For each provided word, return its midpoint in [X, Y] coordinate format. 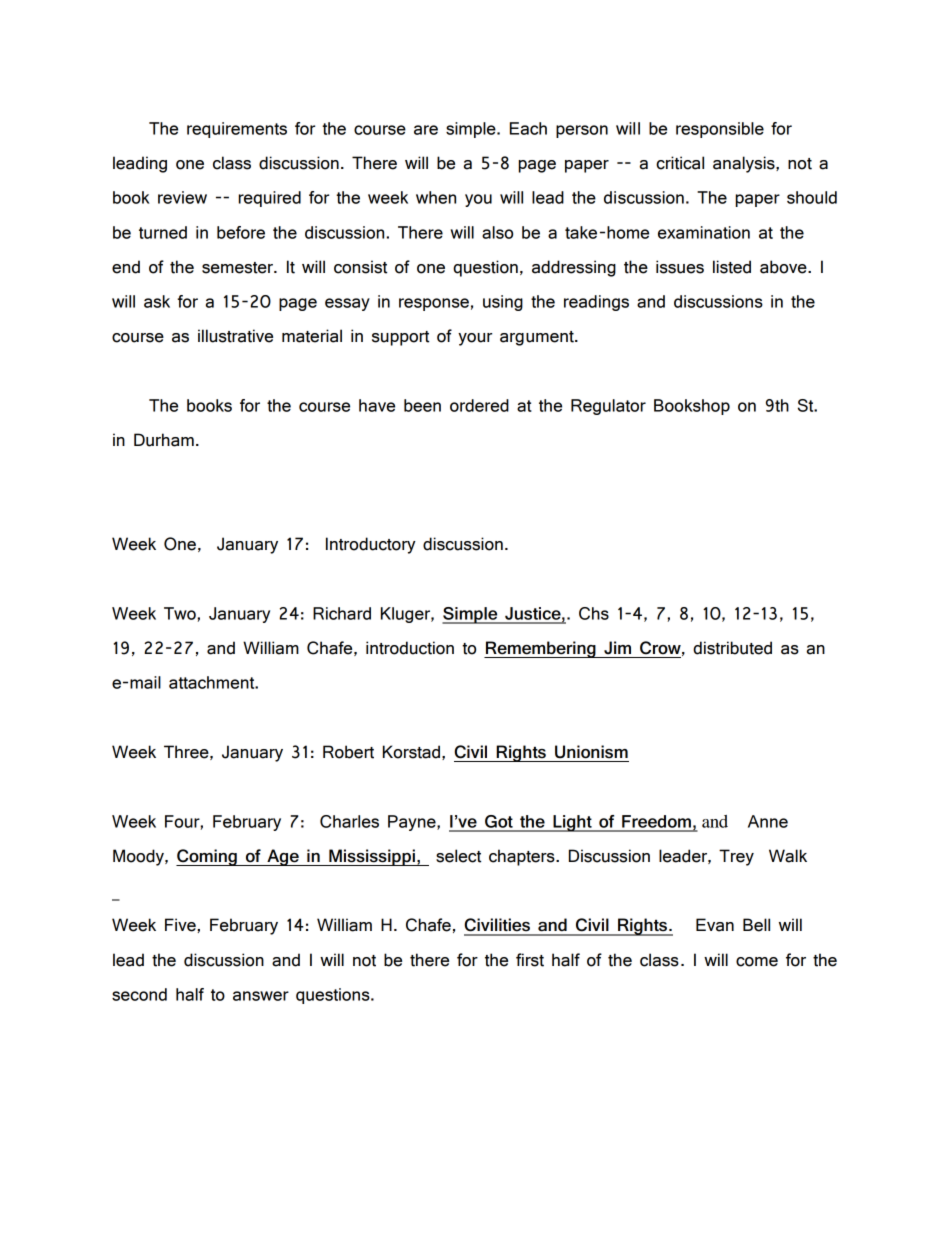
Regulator [608, 407]
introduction [410, 648]
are [426, 130]
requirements [237, 130]
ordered [479, 405]
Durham [164, 440]
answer [261, 996]
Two [180, 613]
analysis [745, 164]
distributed [732, 648]
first [530, 960]
